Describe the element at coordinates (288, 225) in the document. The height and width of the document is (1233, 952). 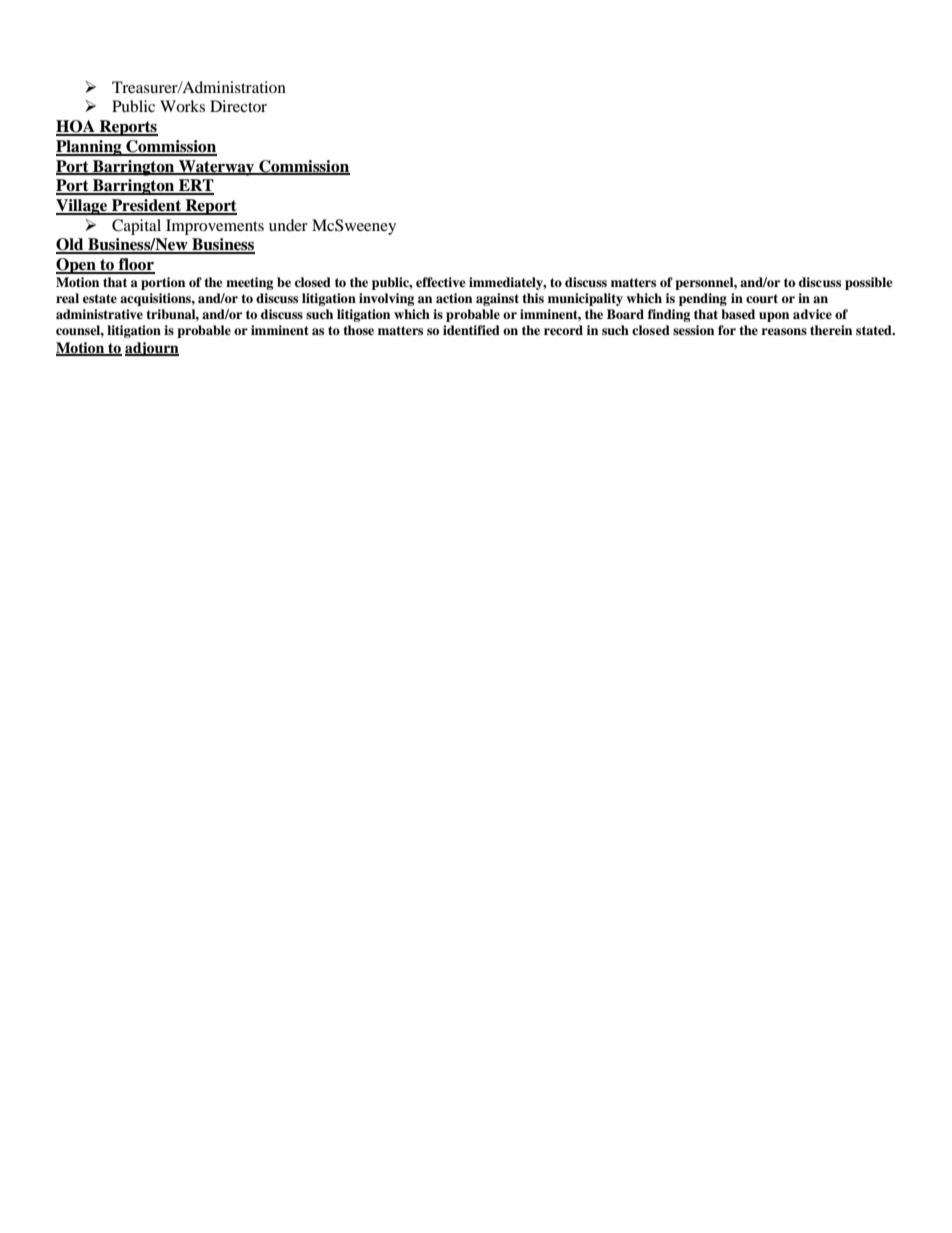
I see `under` at that location.
